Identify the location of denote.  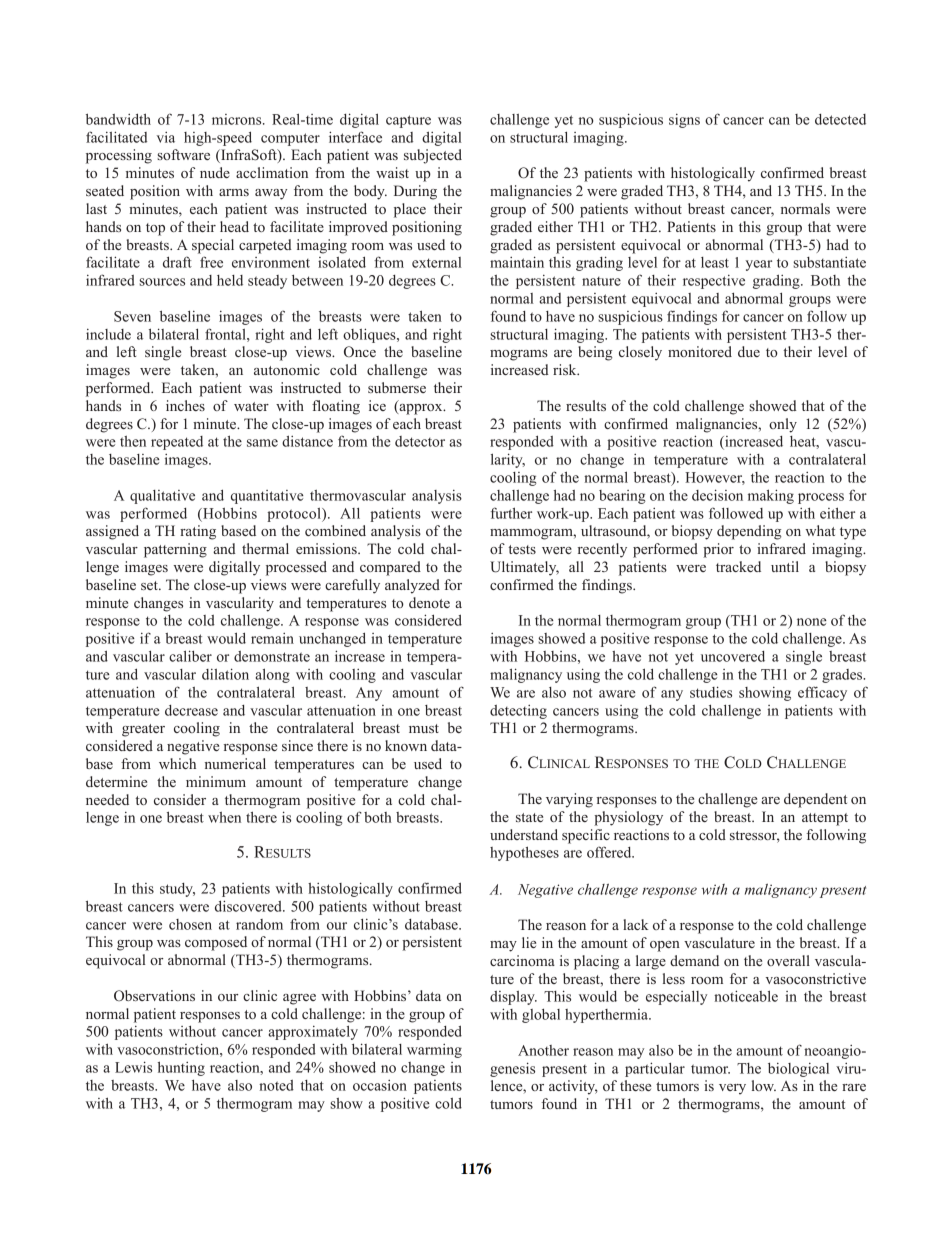
(429, 602).
